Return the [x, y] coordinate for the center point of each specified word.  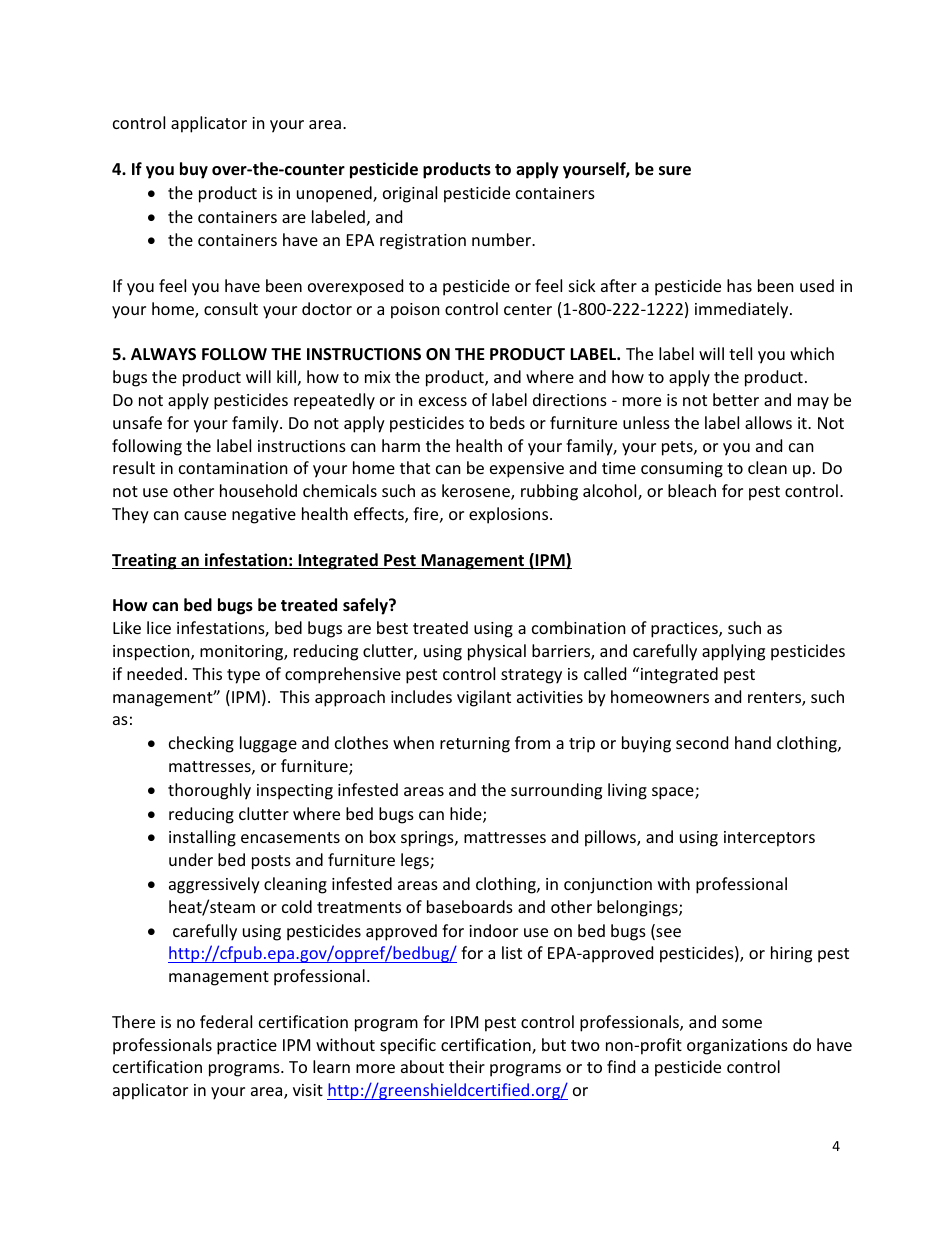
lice [159, 627]
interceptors [769, 839]
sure [675, 171]
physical [497, 652]
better [736, 399]
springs [428, 839]
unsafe [137, 422]
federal [226, 1021]
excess [443, 401]
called [605, 673]
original [410, 194]
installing [202, 838]
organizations [737, 1047]
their [467, 1066]
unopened [335, 194]
